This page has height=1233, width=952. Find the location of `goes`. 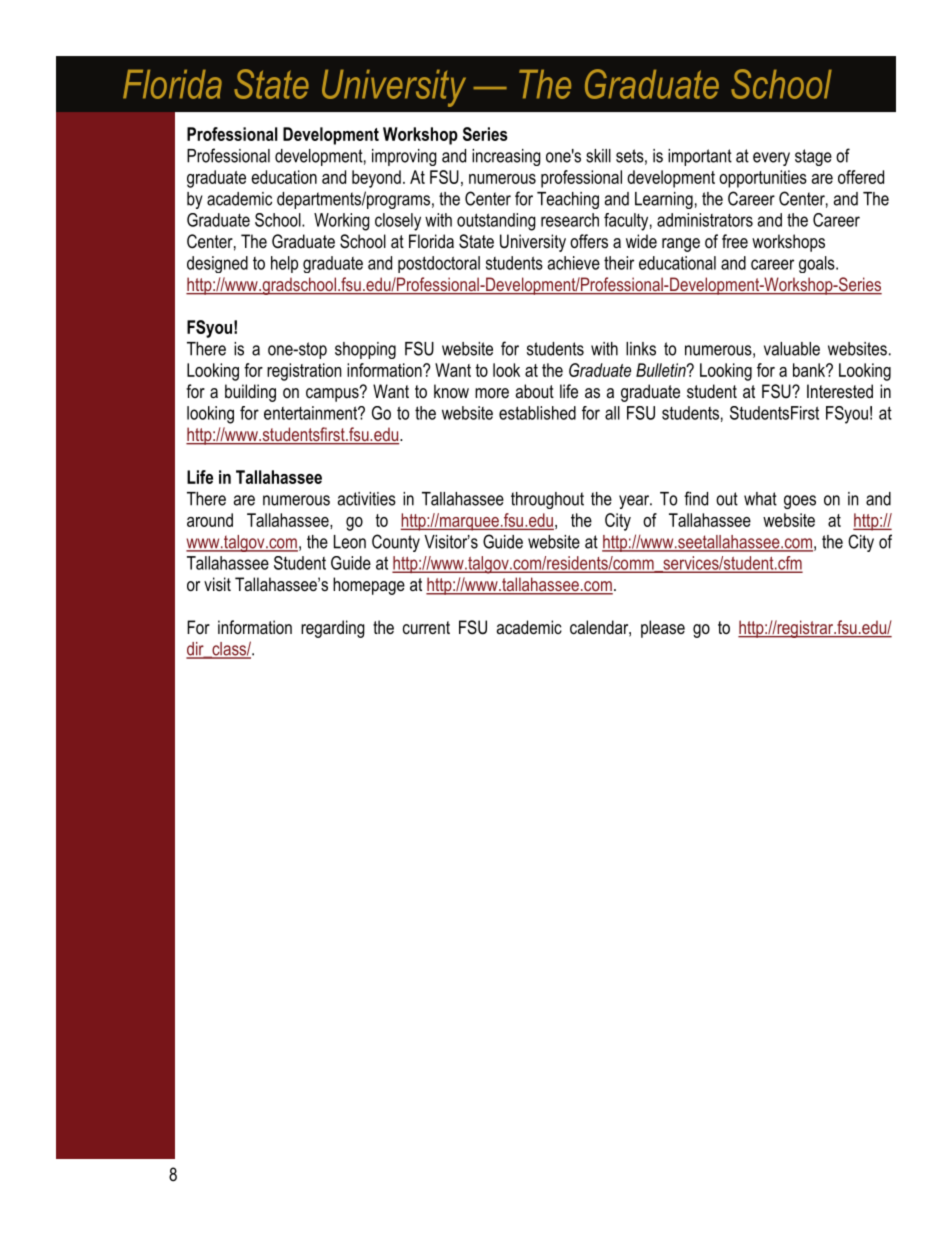

goes is located at coordinates (800, 502).
